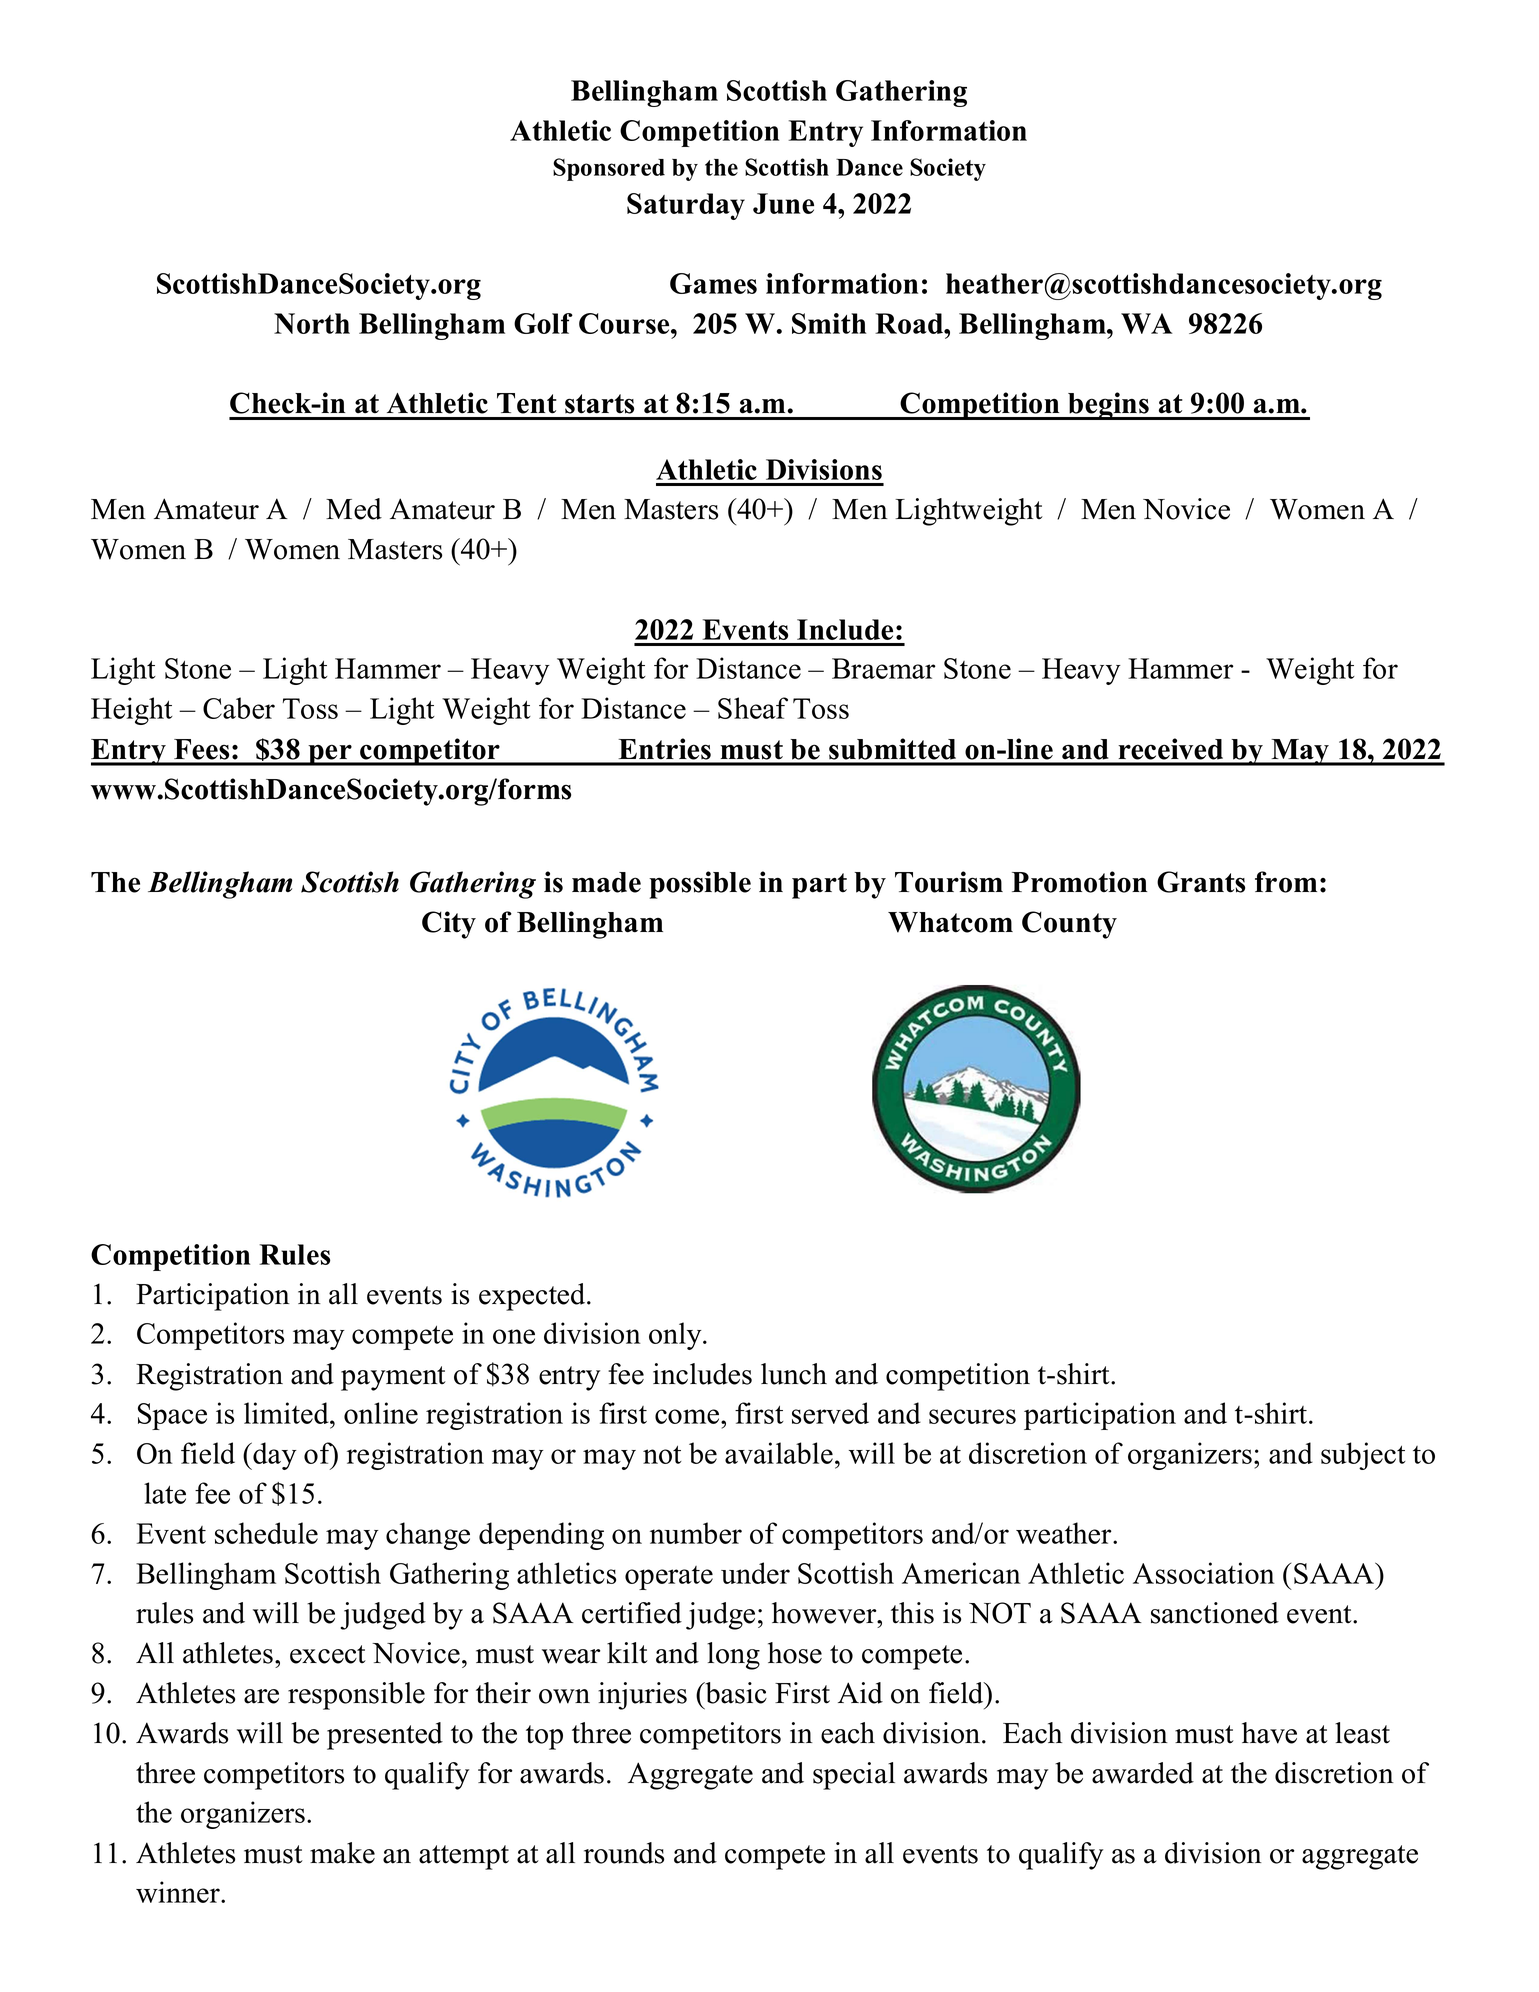 The height and width of the page is (1992, 1539). What do you see at coordinates (1201, 882) in the page?
I see `Grants` at bounding box center [1201, 882].
